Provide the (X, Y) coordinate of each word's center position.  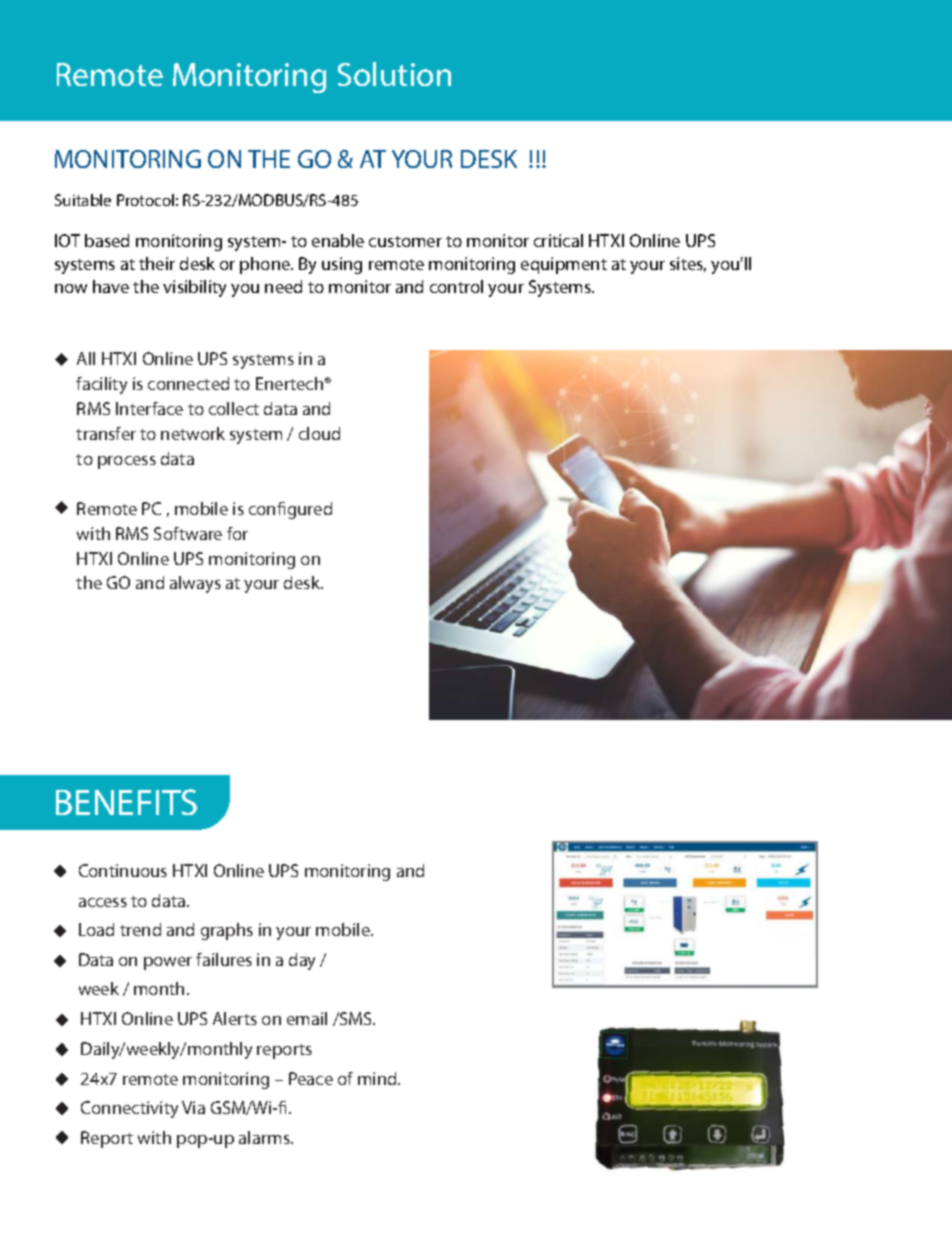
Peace (311, 1078)
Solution (394, 74)
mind (378, 1078)
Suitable (83, 200)
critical (558, 240)
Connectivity (129, 1109)
